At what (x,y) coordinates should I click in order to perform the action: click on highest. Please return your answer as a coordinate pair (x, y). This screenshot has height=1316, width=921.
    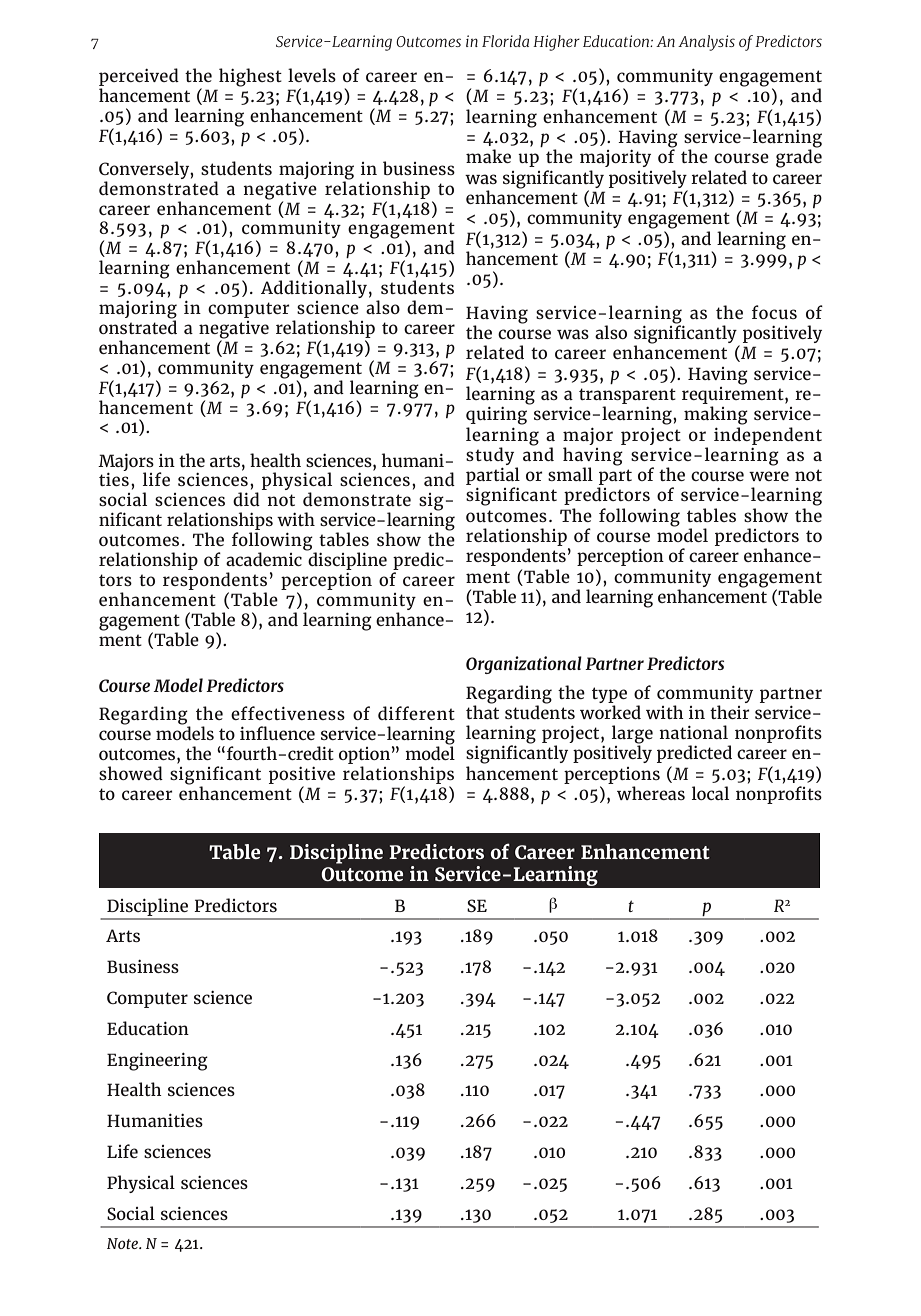
    Looking at the image, I should click on (250, 77).
